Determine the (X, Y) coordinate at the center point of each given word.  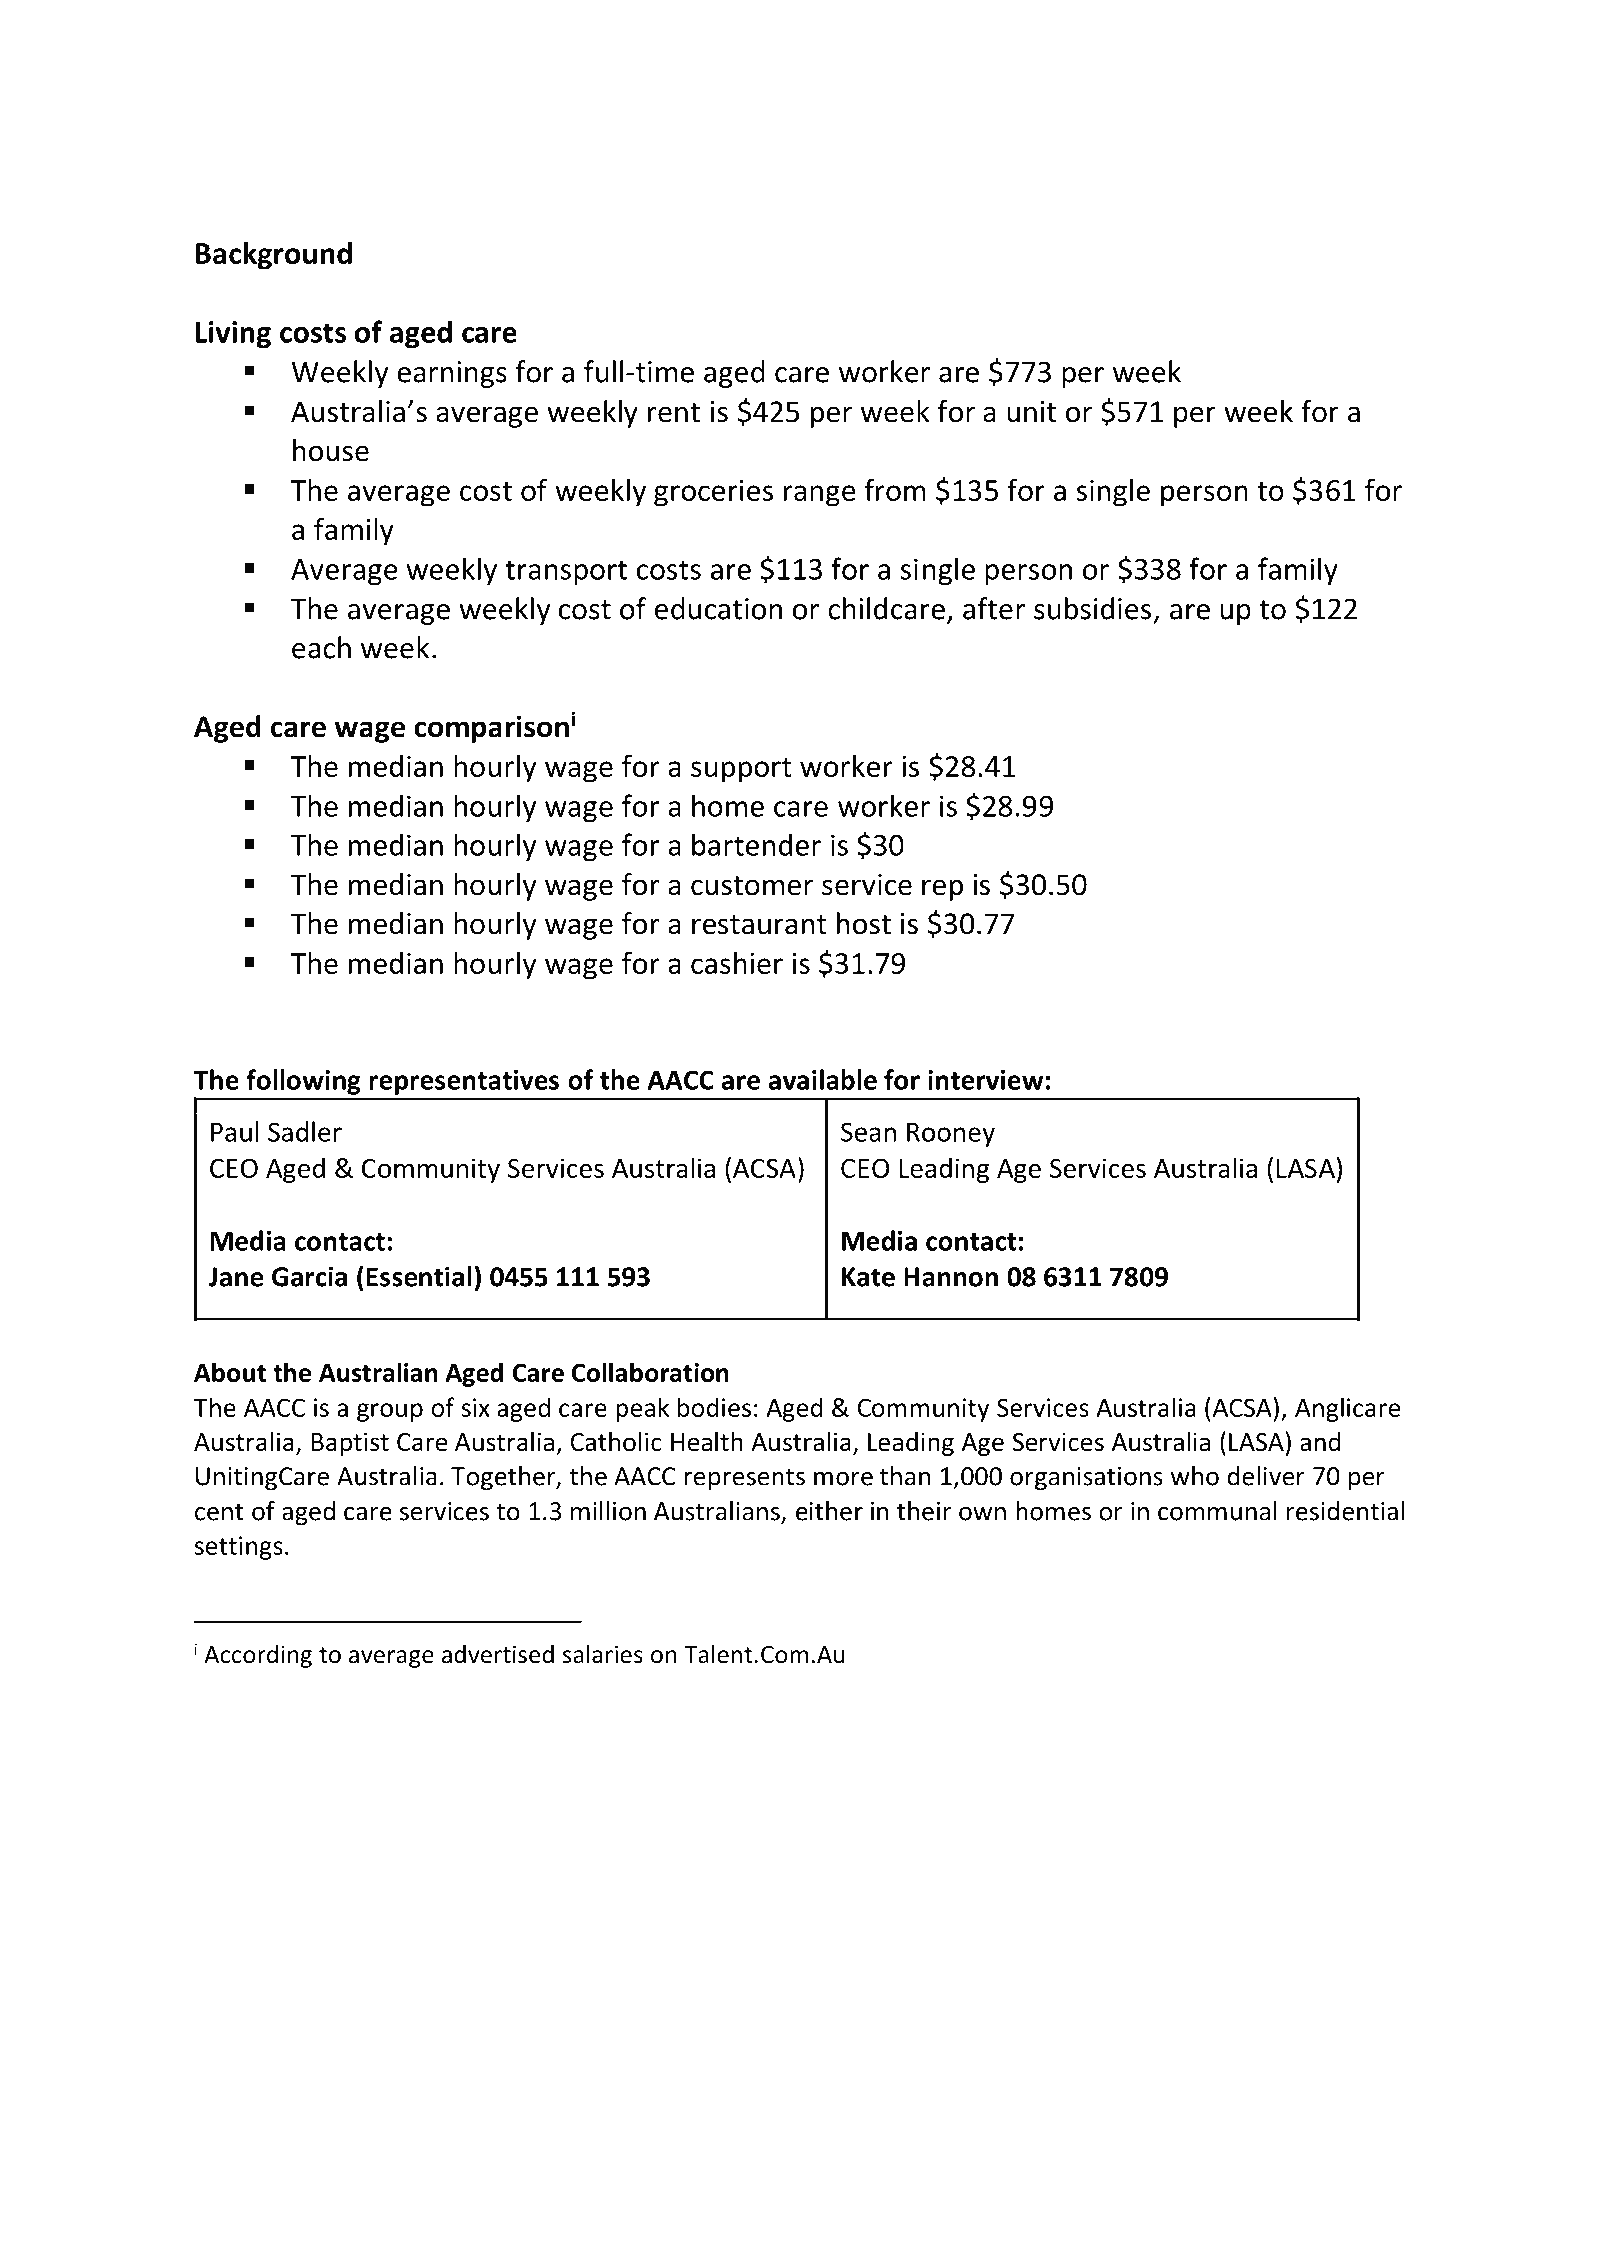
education (718, 608)
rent (674, 413)
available (822, 1079)
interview (986, 1080)
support (741, 770)
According (258, 1656)
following (303, 1082)
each (321, 647)
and (1320, 1442)
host (864, 923)
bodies (714, 1407)
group (390, 1412)
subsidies (1092, 608)
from (895, 489)
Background (274, 256)
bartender (756, 844)
